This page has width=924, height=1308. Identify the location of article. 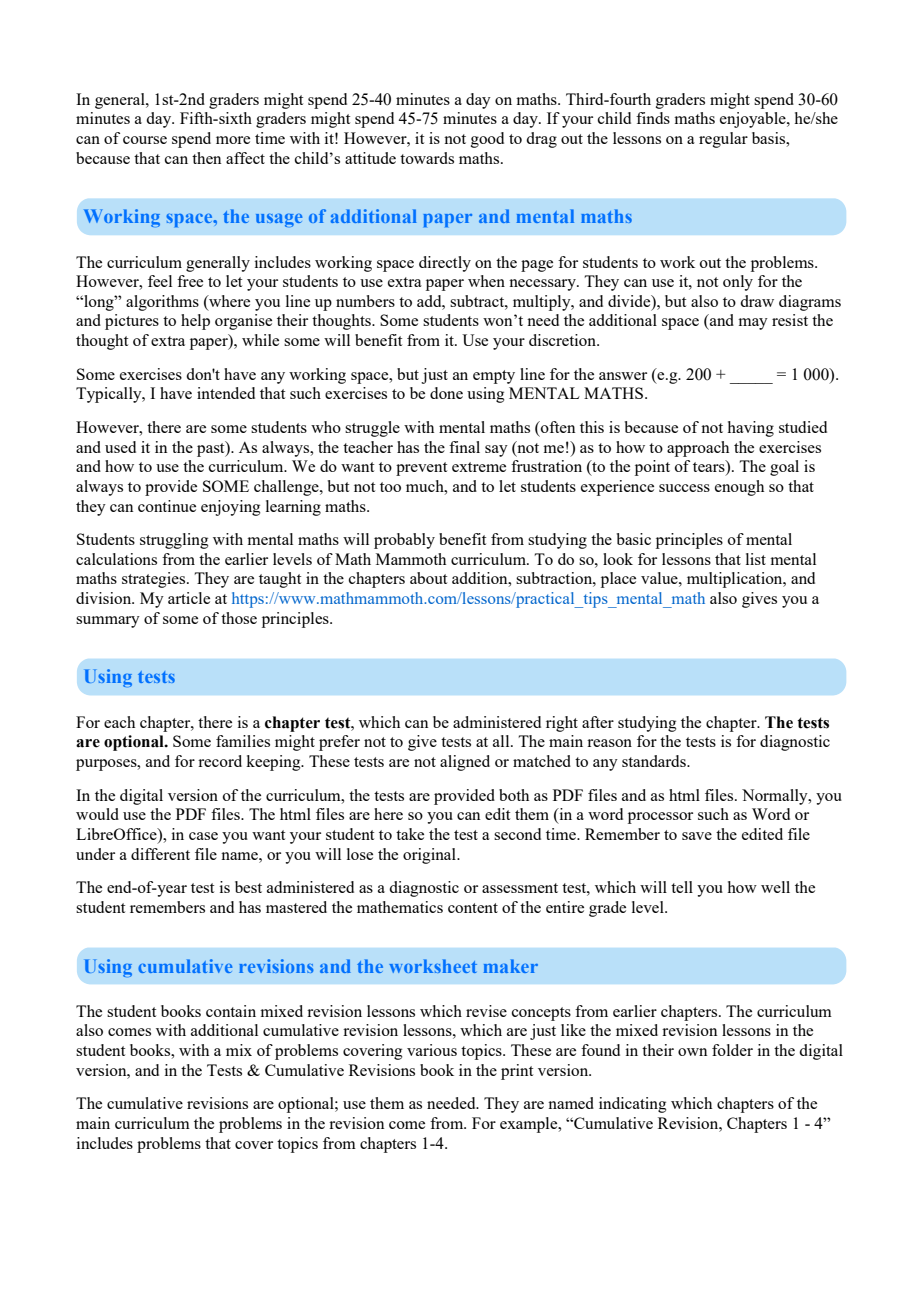
(189, 598).
